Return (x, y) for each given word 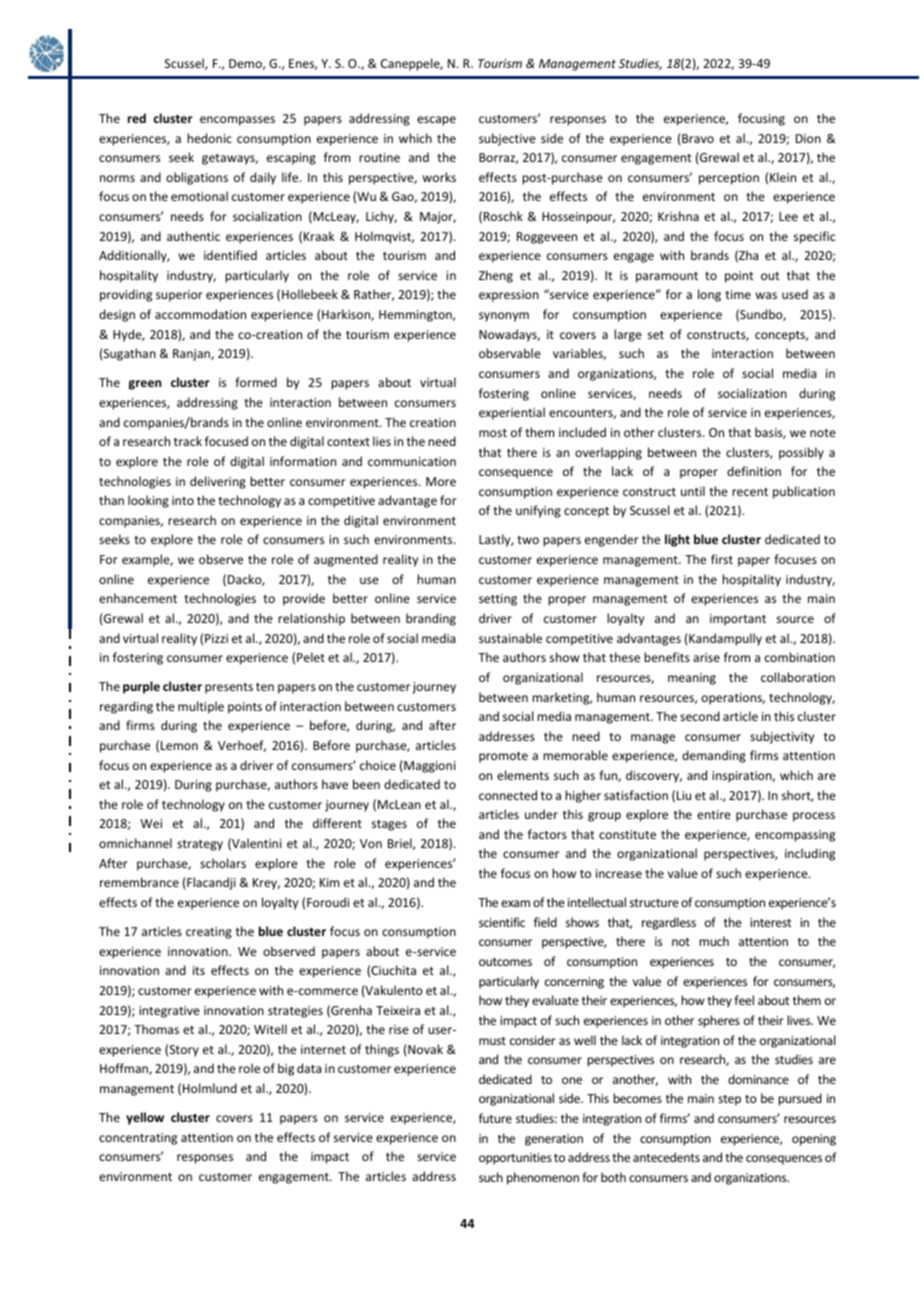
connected (508, 795)
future (495, 1118)
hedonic (209, 138)
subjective (507, 139)
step (729, 1100)
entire (714, 814)
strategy (200, 845)
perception (729, 179)
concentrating (138, 1139)
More (441, 481)
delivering (218, 482)
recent (750, 492)
